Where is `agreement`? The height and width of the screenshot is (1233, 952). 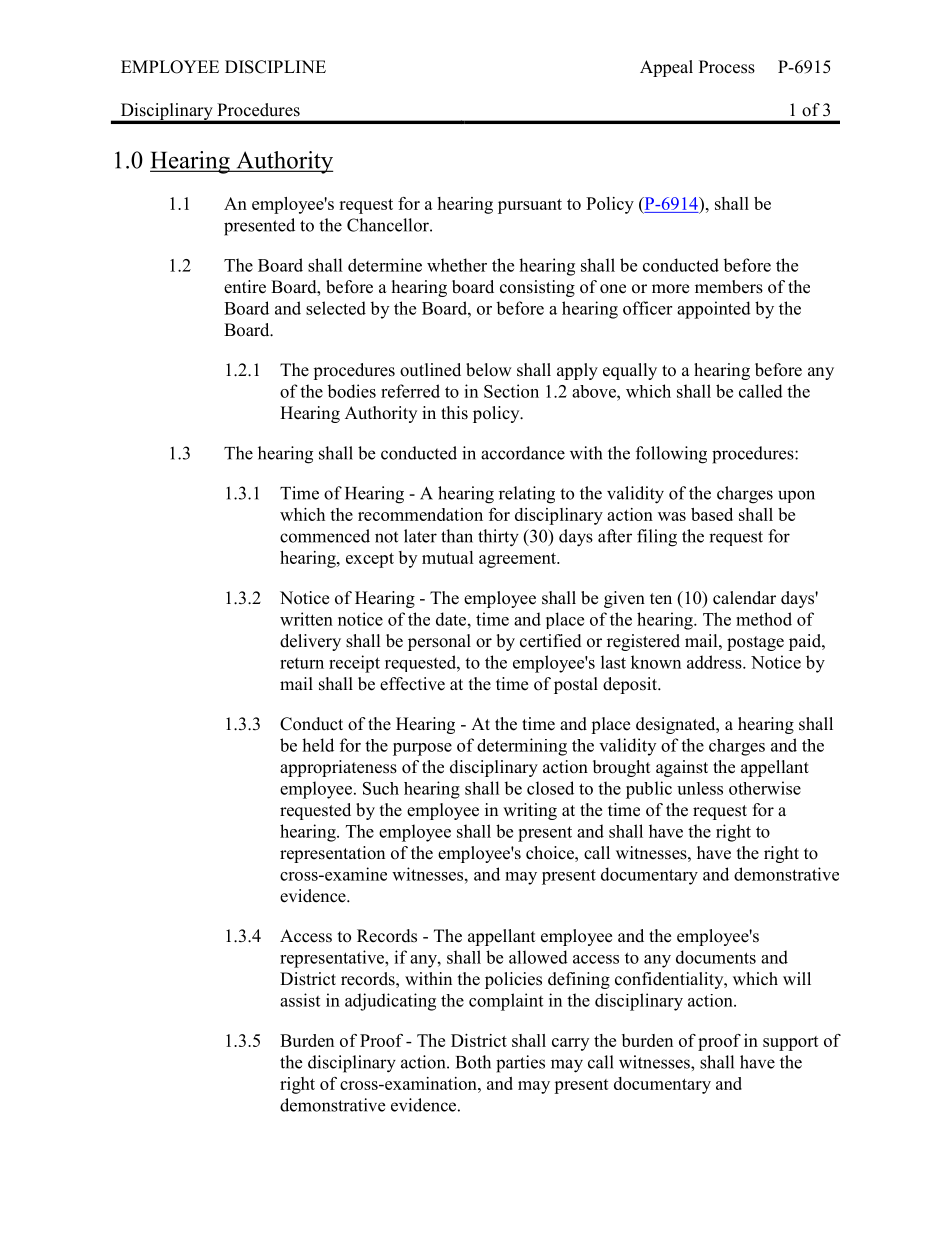 agreement is located at coordinates (519, 560).
